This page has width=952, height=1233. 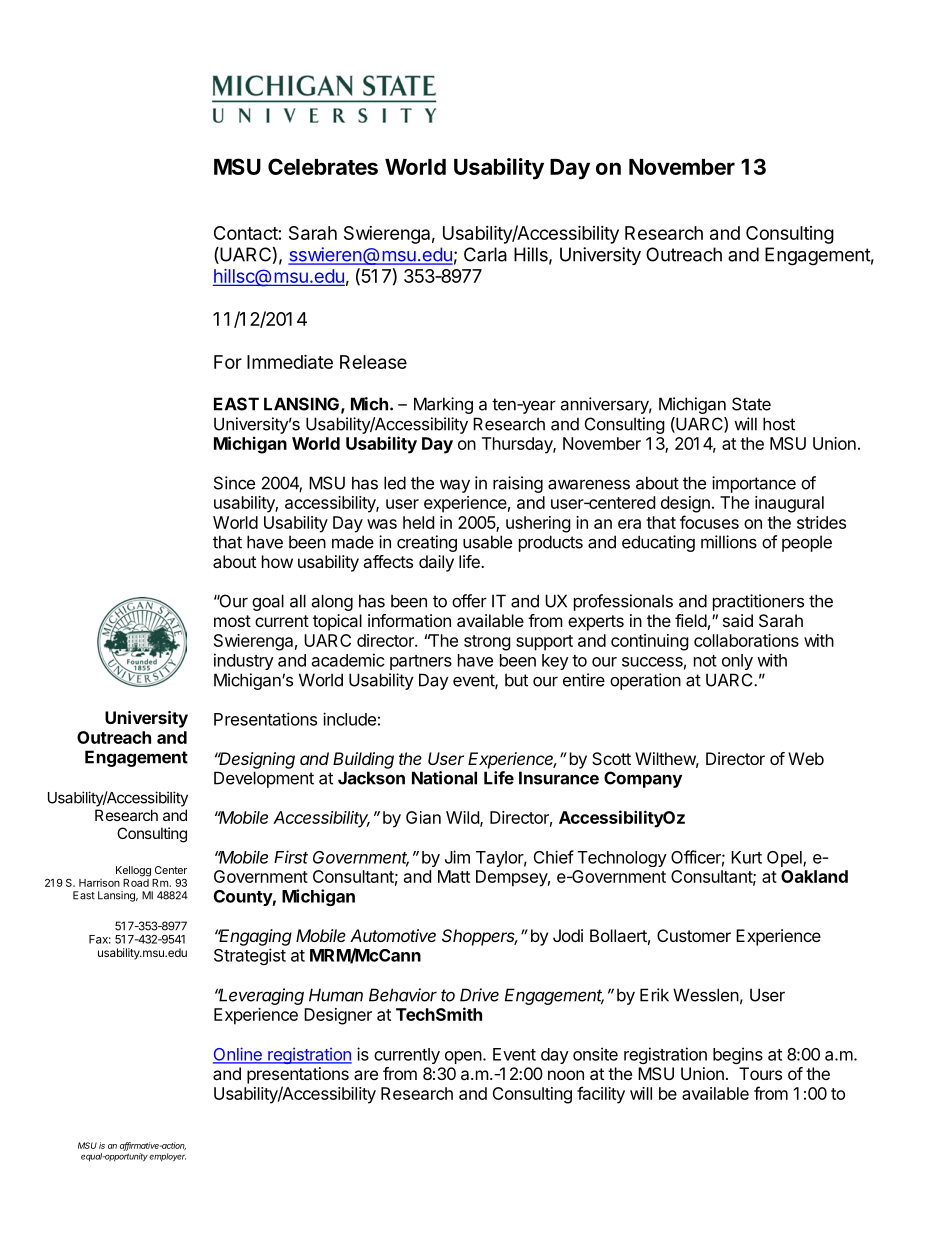 I want to click on Customer, so click(x=694, y=935).
